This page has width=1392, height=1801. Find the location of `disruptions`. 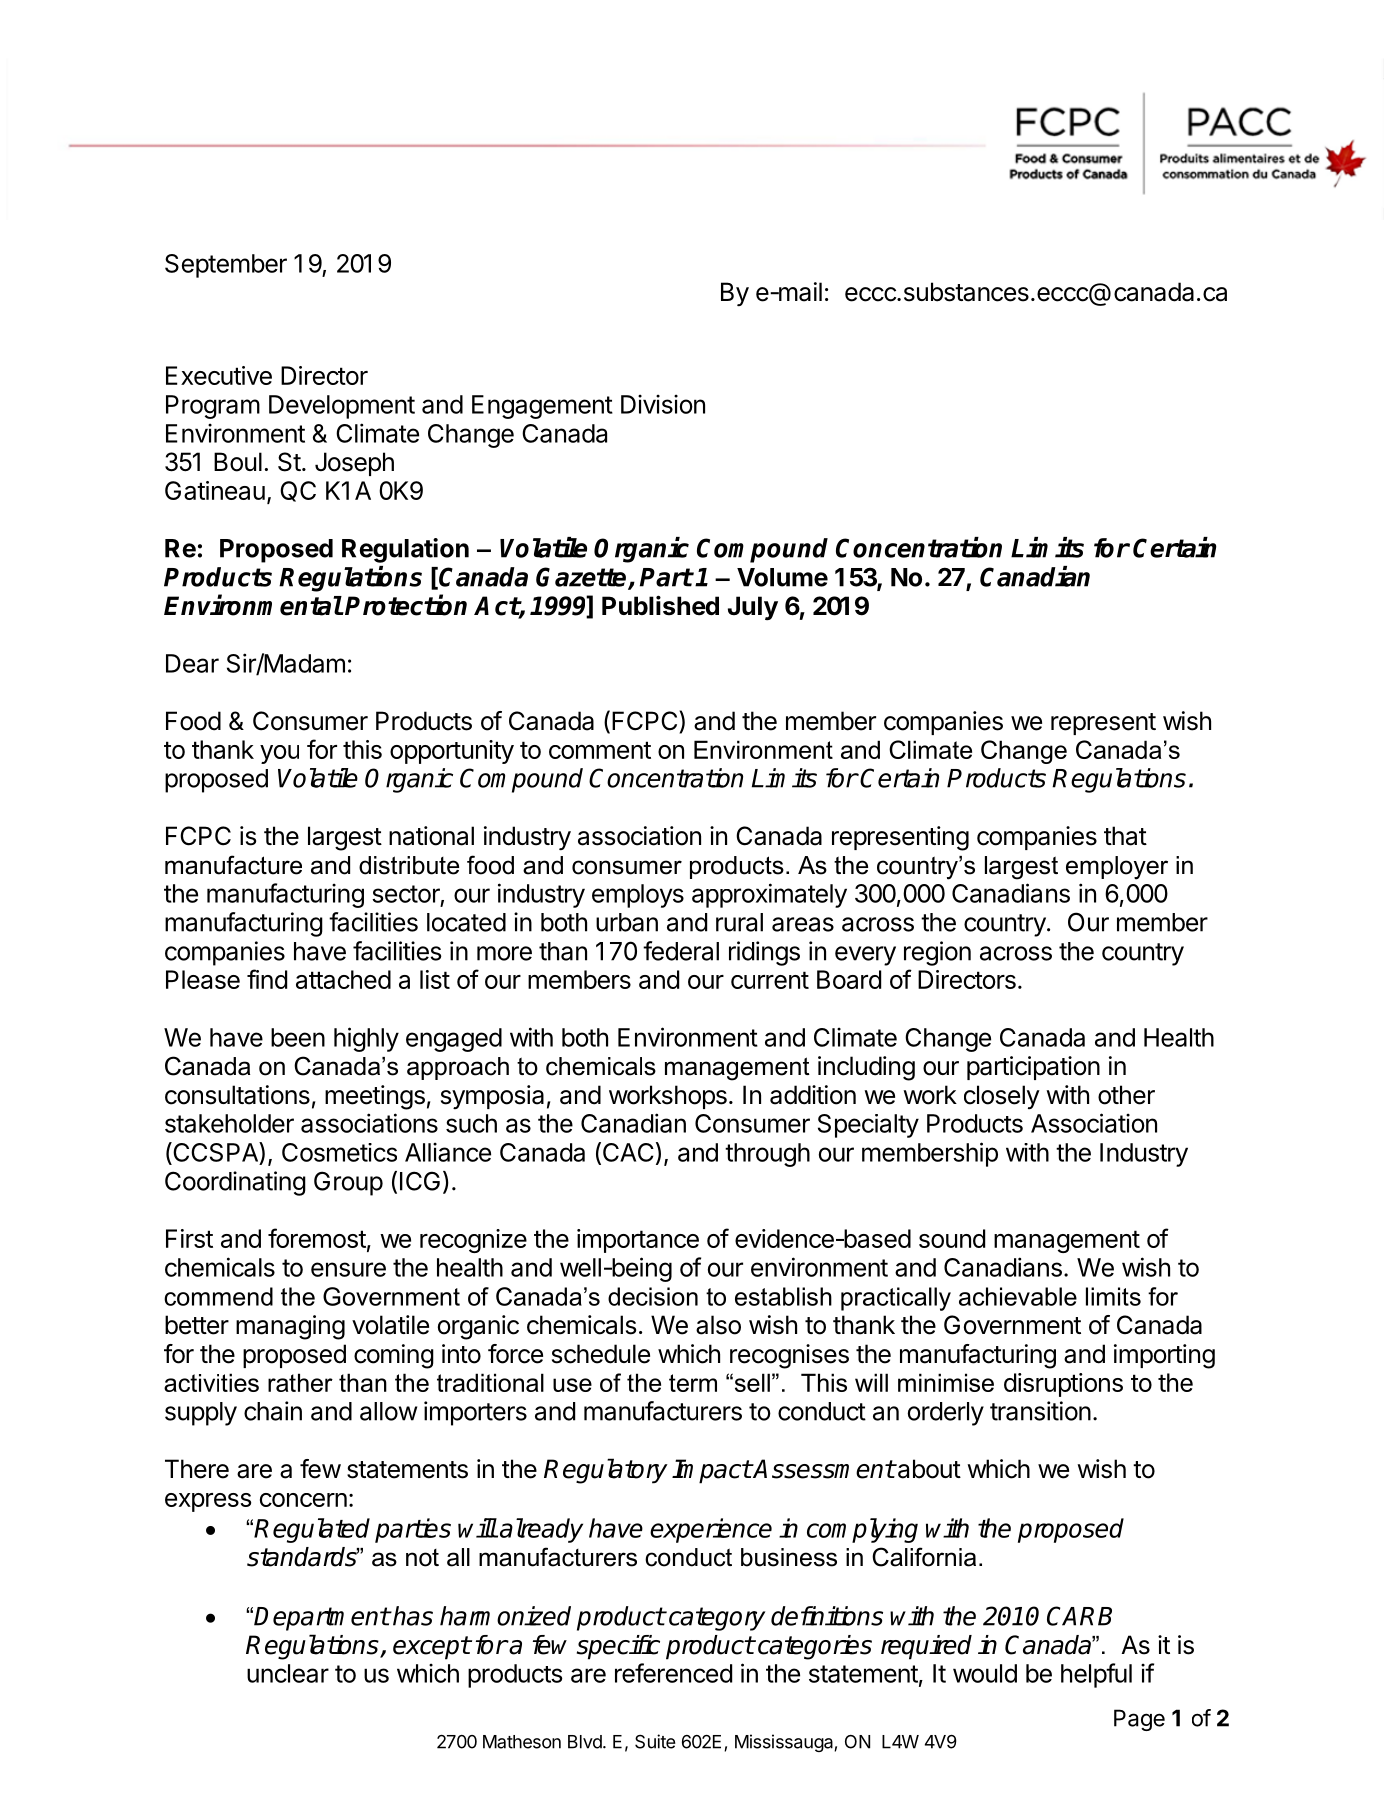

disruptions is located at coordinates (1063, 1385).
